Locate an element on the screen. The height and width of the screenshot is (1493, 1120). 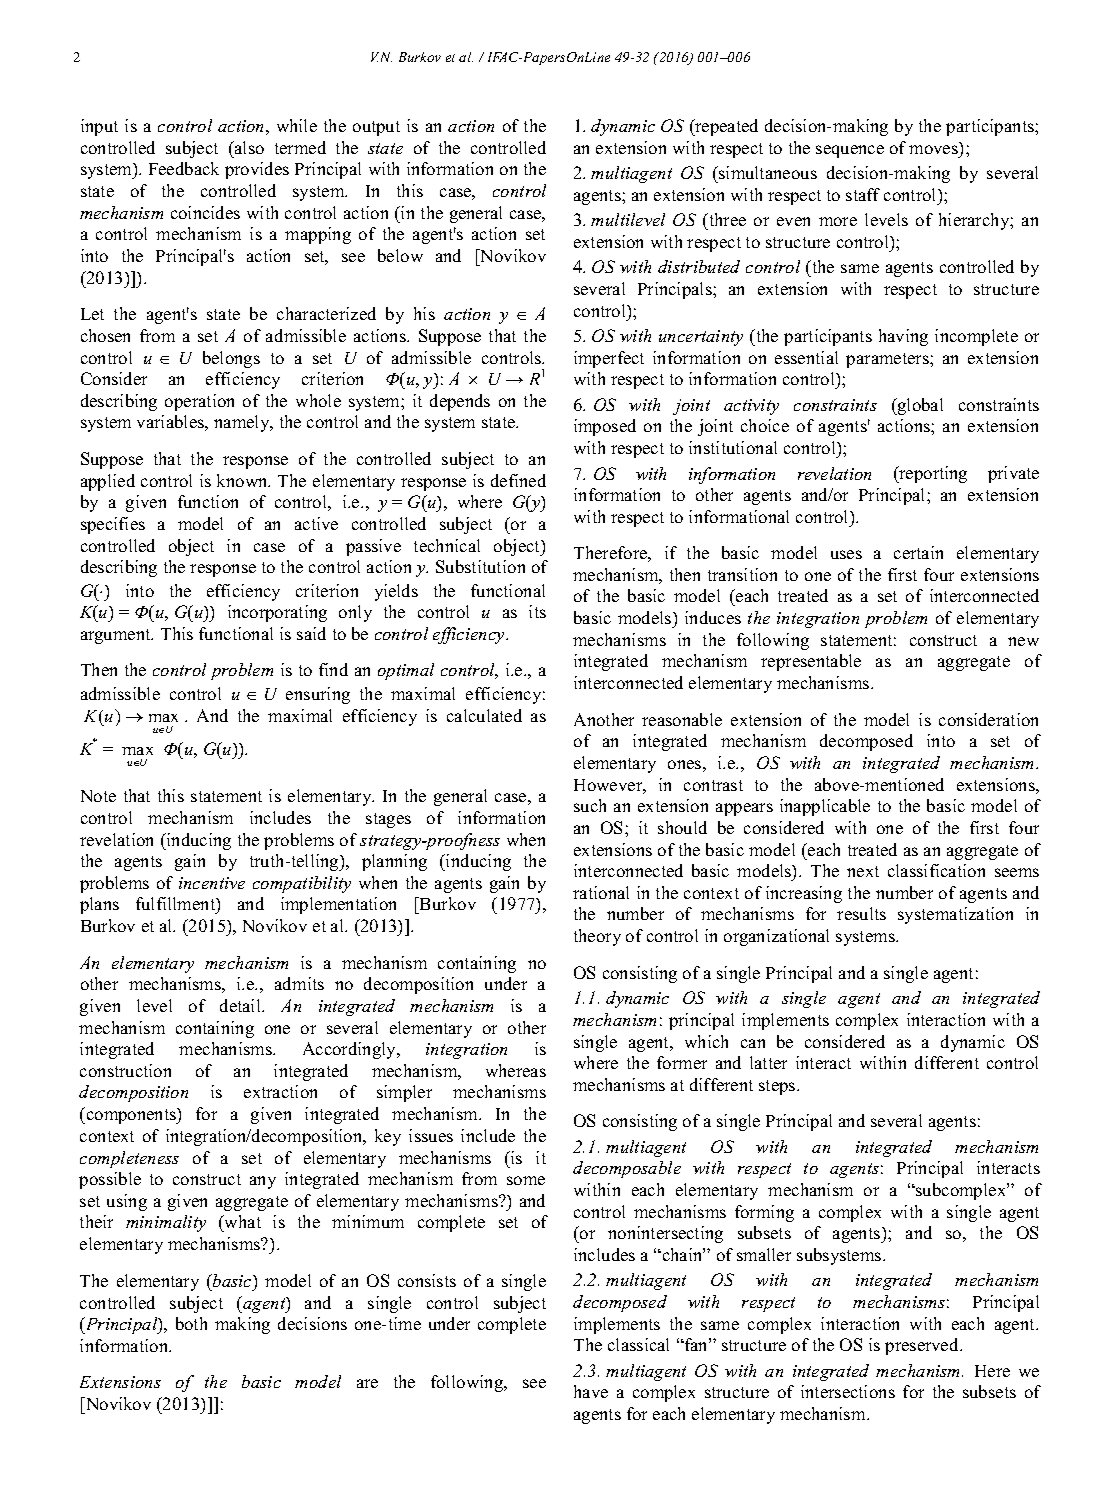
classification is located at coordinates (936, 870).
